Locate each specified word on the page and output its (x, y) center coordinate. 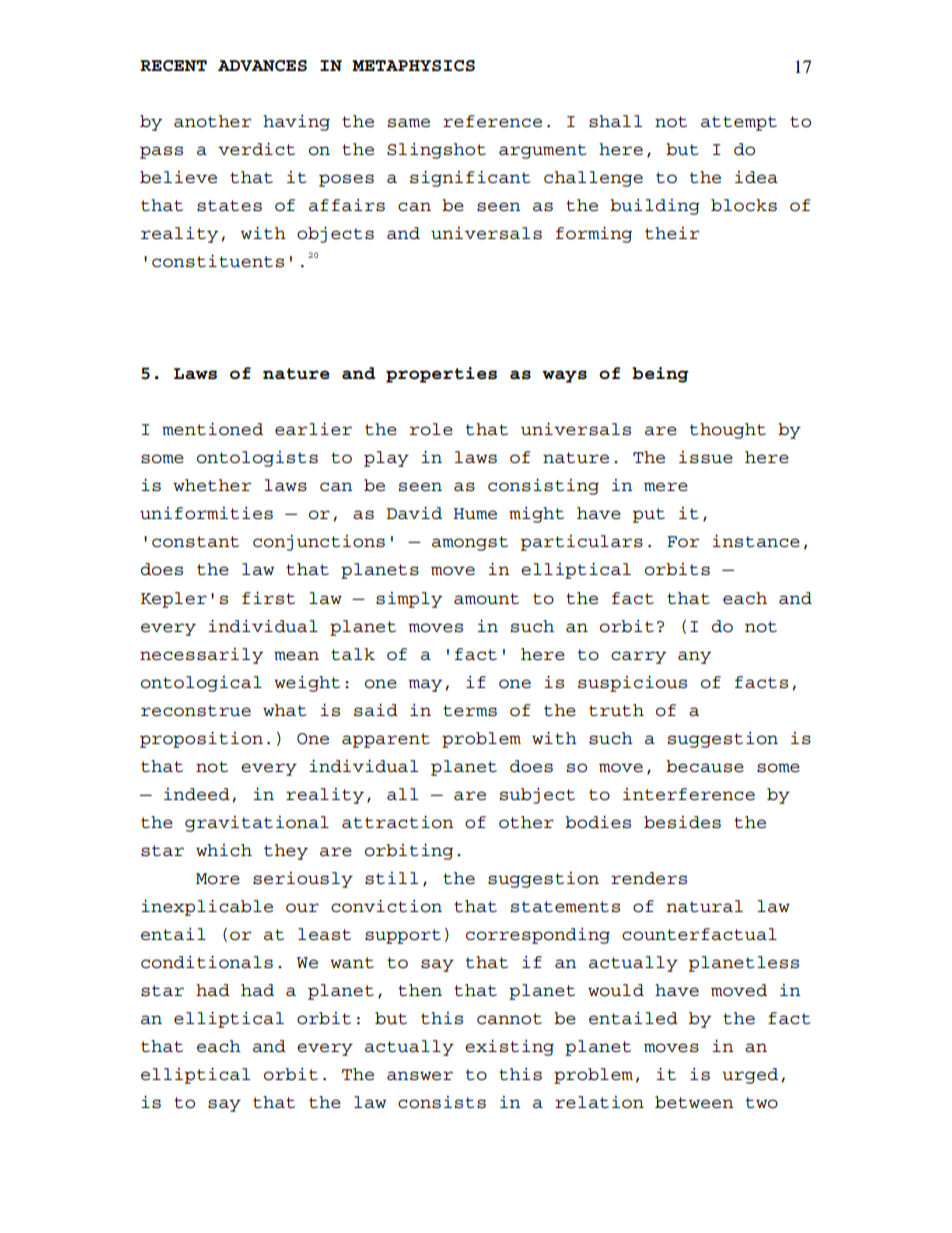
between (694, 1102)
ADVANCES (262, 66)
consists (442, 1102)
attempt (739, 123)
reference (492, 121)
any (694, 657)
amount (486, 599)
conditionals (207, 962)
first (268, 598)
